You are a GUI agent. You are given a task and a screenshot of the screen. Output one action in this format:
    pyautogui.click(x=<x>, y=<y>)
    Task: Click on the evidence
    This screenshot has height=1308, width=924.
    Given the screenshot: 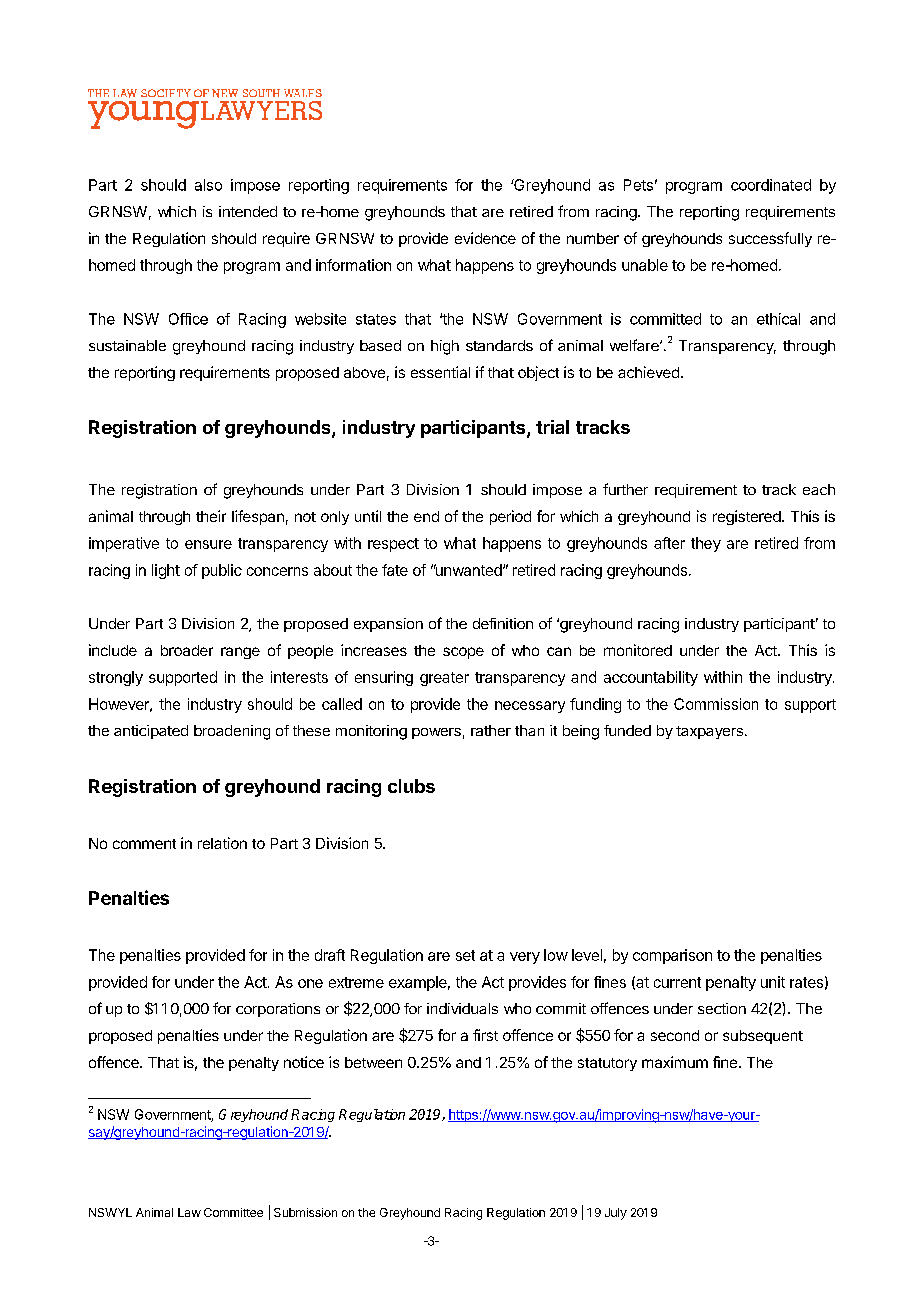 What is the action you would take?
    pyautogui.click(x=485, y=238)
